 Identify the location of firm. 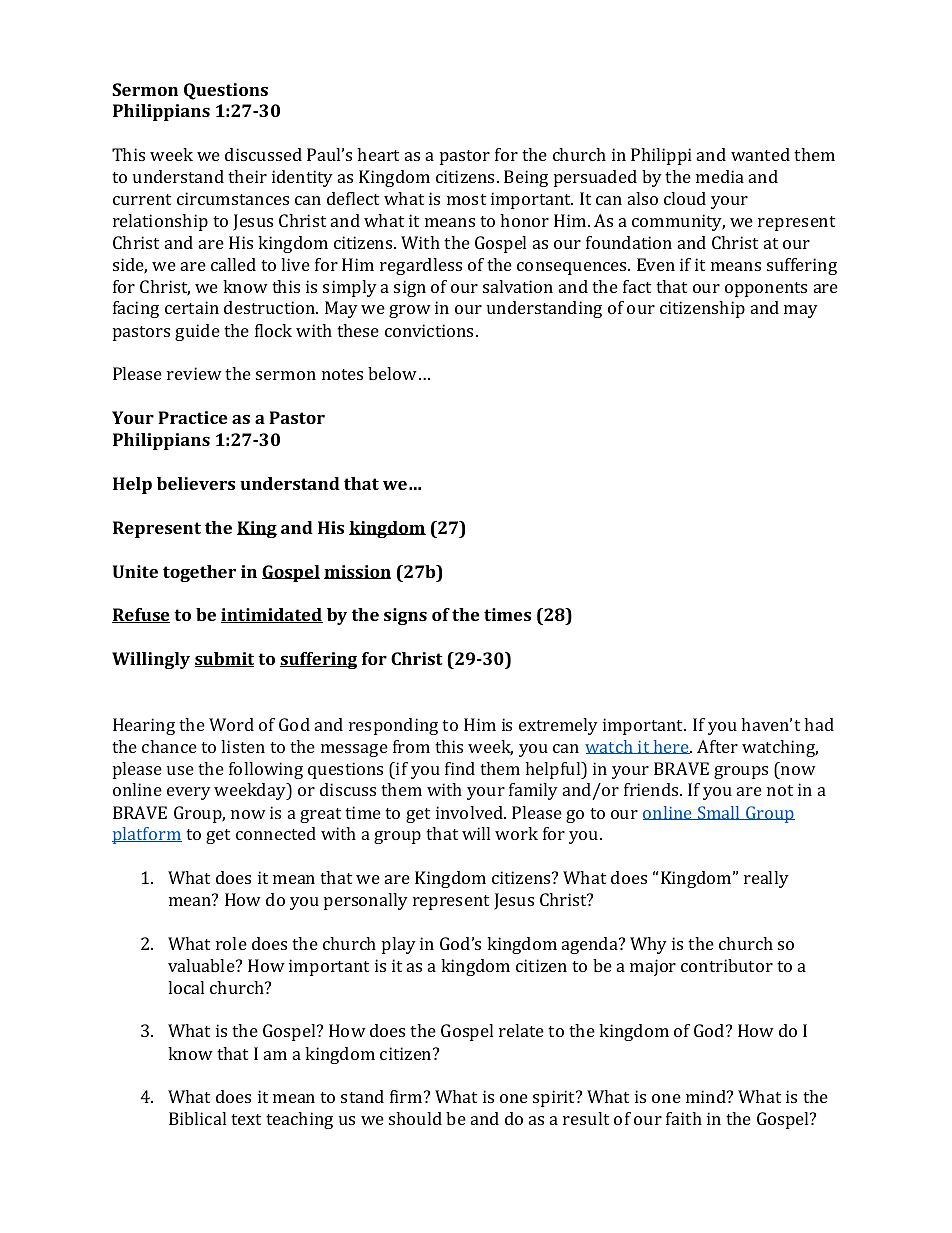
(407, 1096).
